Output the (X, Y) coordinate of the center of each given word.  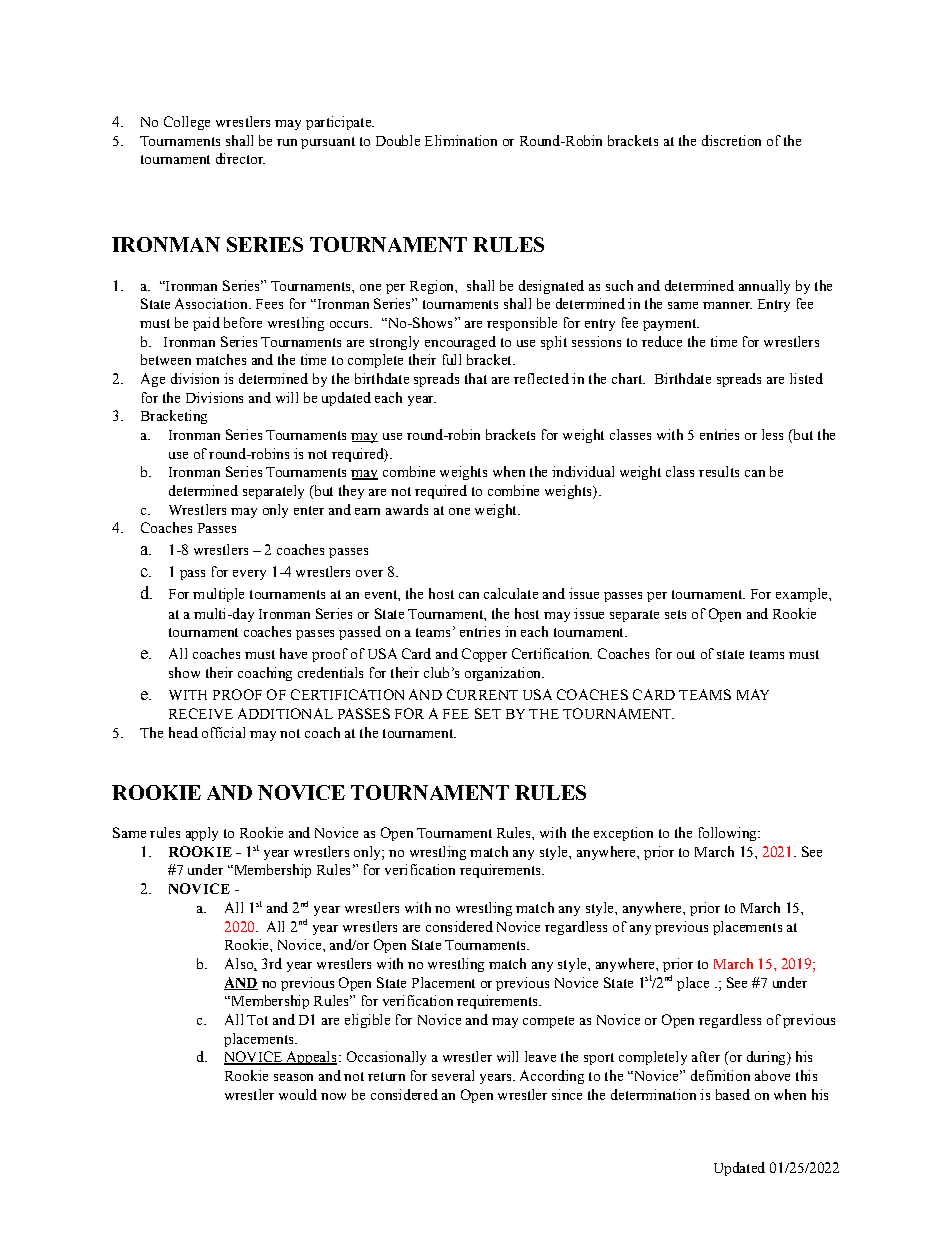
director (240, 158)
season (293, 1077)
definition (720, 1075)
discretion (731, 140)
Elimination (461, 140)
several (453, 1075)
